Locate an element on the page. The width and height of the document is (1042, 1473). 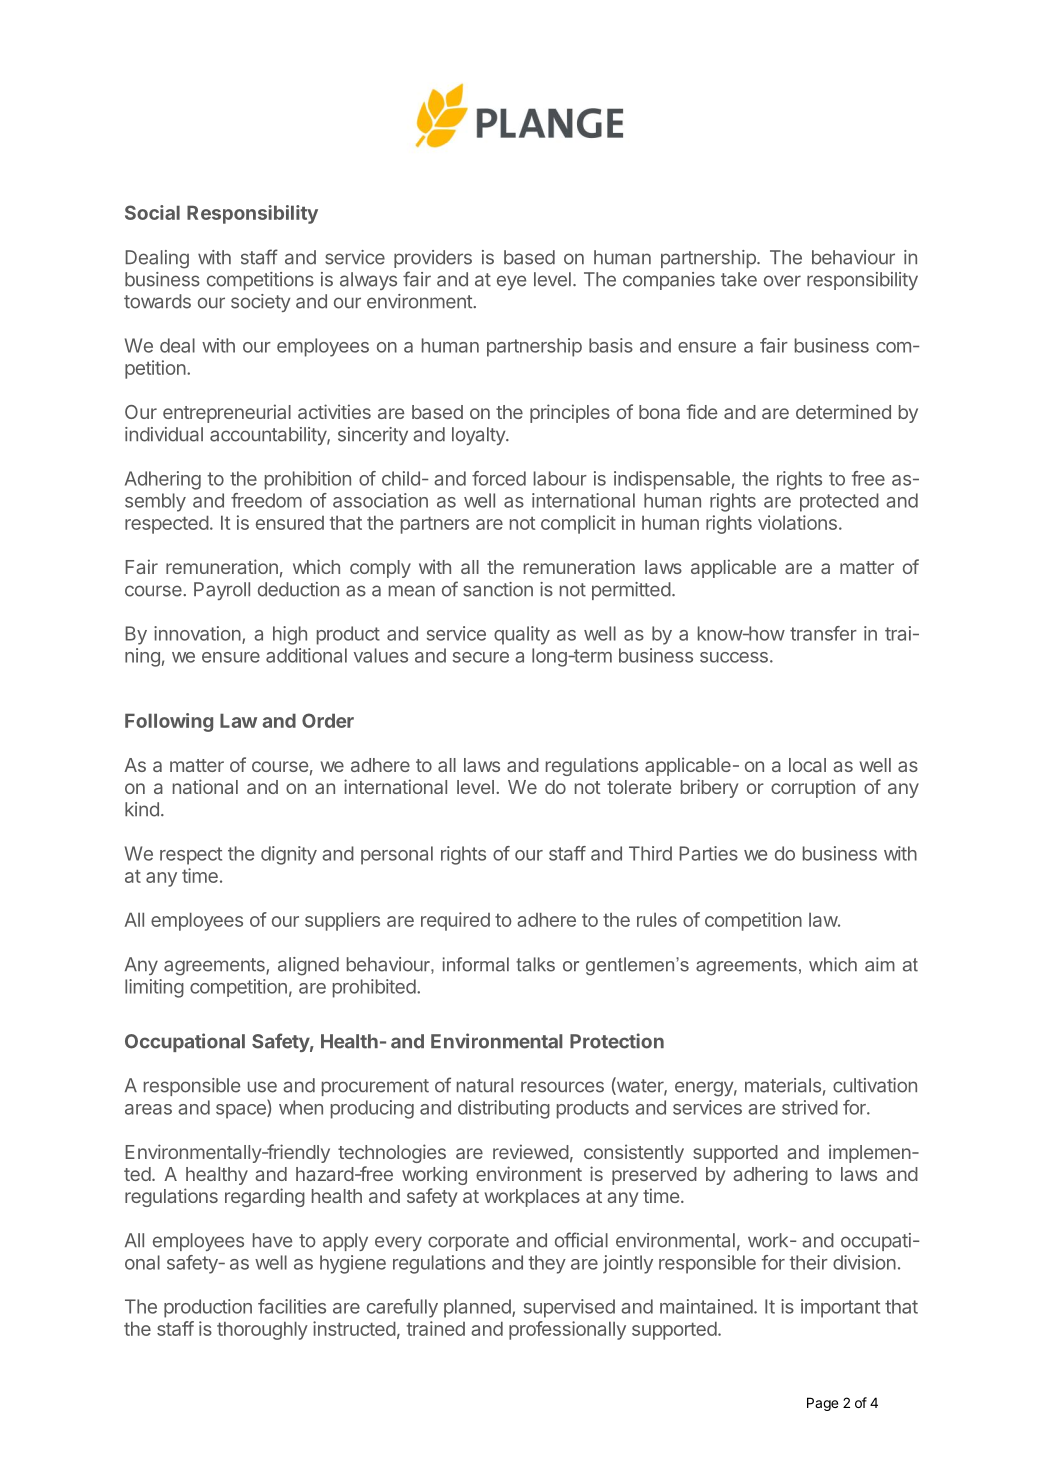
corruption is located at coordinates (813, 788).
